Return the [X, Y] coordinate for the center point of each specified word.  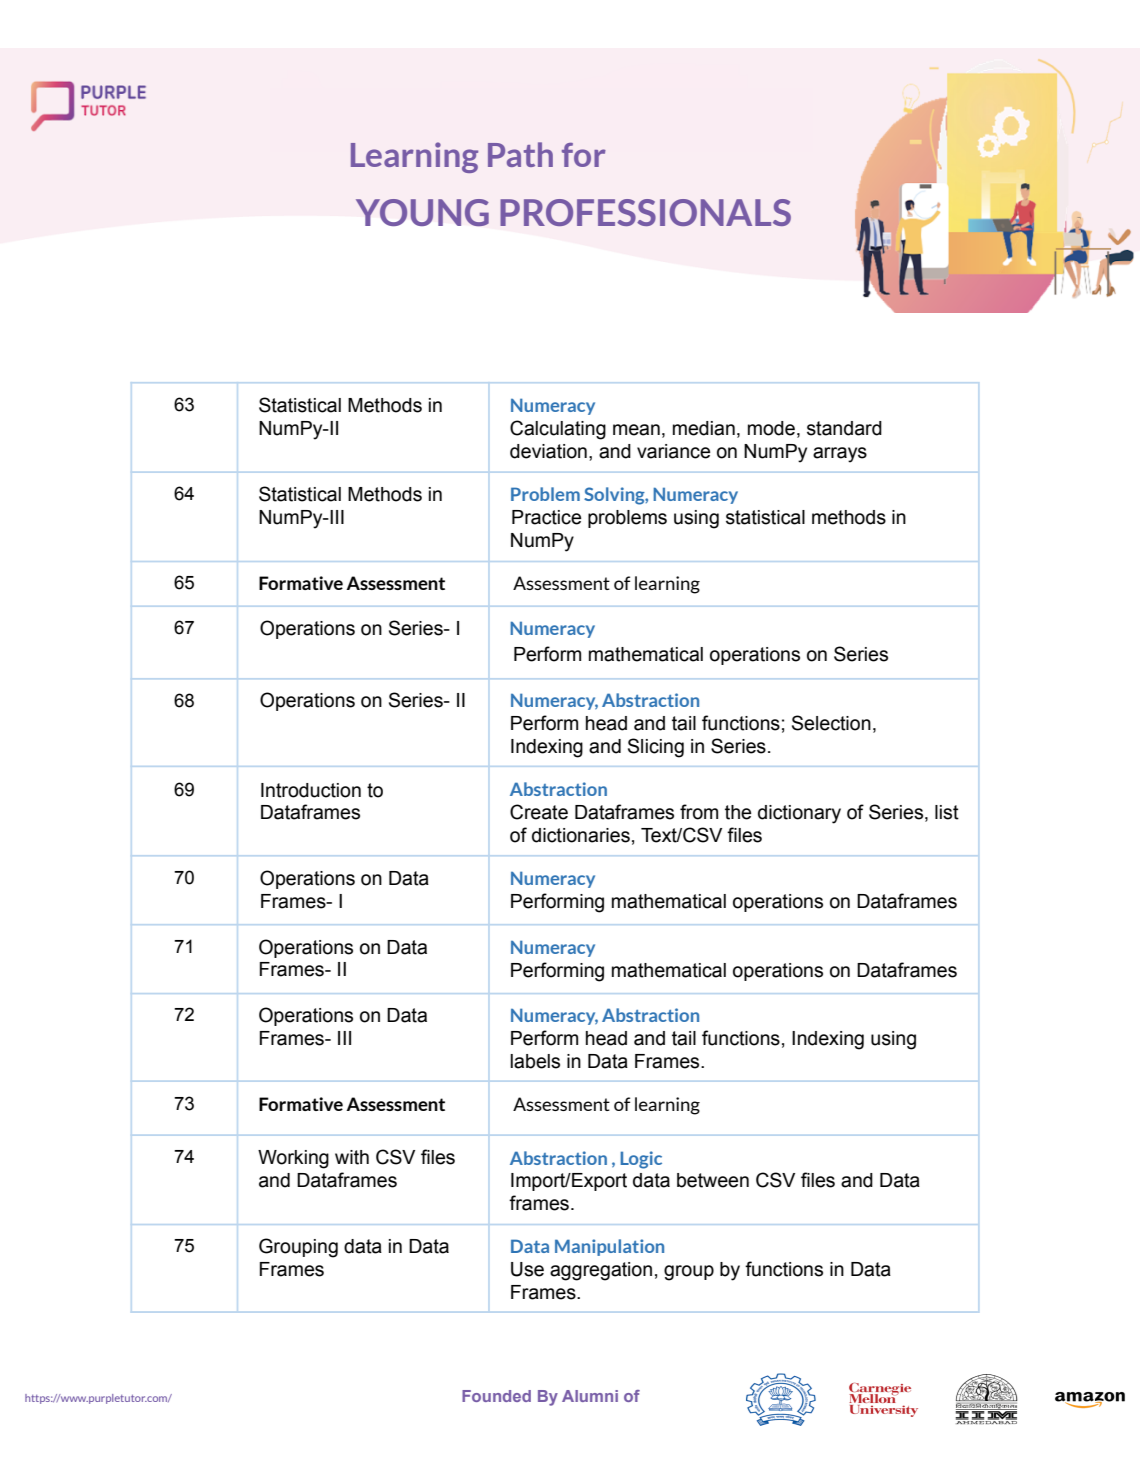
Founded [496, 1396]
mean [636, 430]
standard [844, 428]
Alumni [590, 1396]
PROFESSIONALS [645, 212]
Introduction [311, 790]
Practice [546, 517]
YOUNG [422, 212]
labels [535, 1061]
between [713, 1180]
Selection [831, 723]
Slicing [656, 748]
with [352, 1157]
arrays [840, 455]
